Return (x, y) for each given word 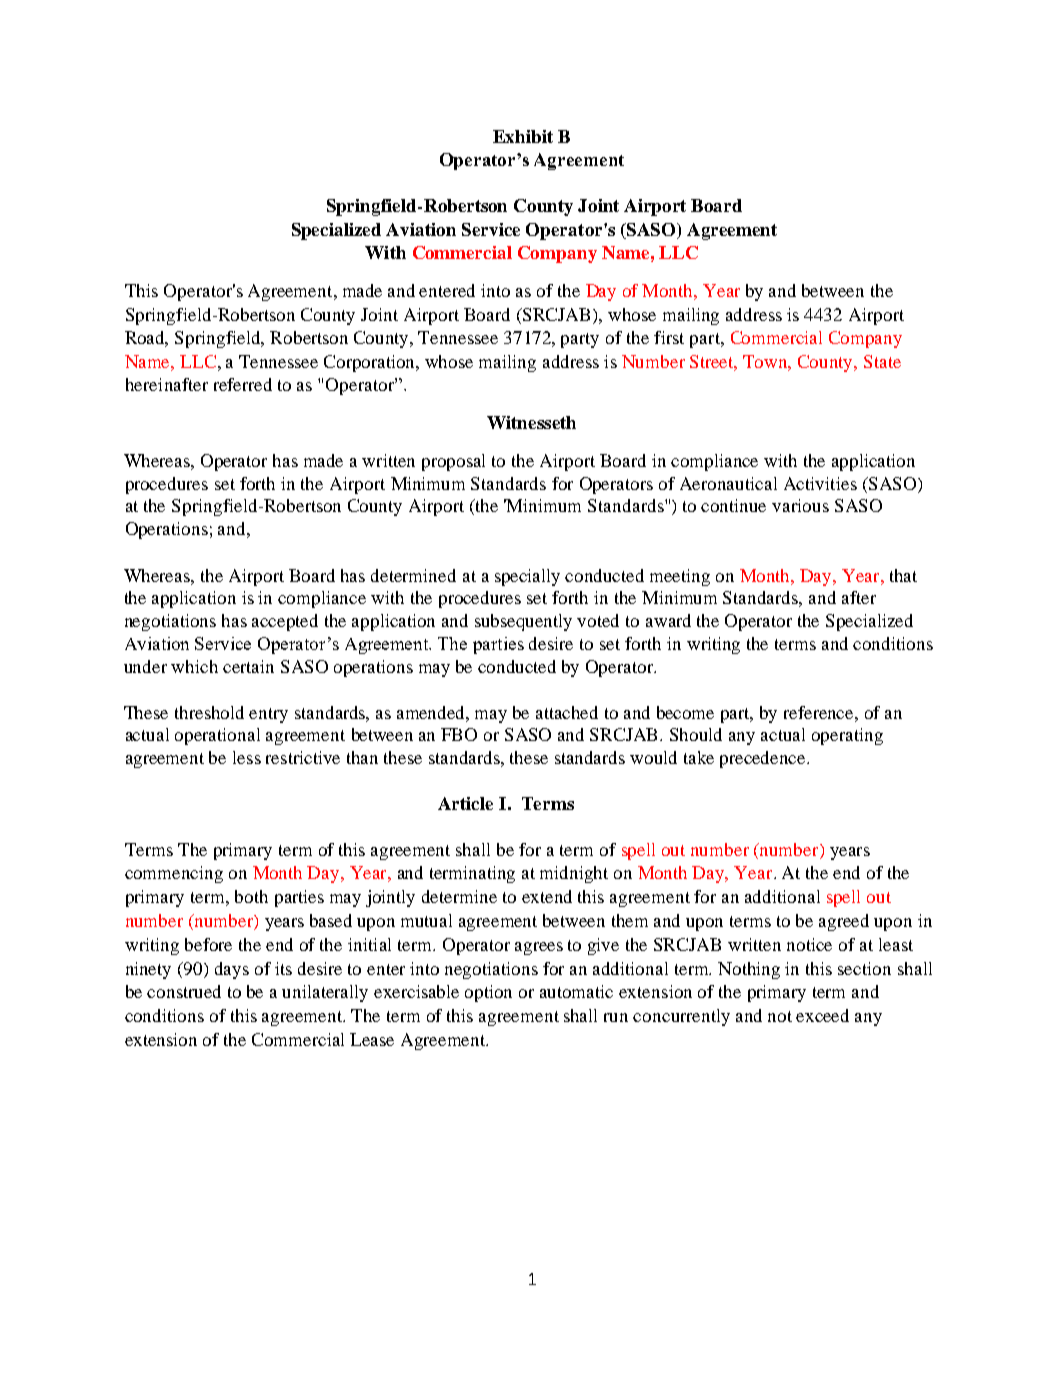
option (488, 993)
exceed (822, 1015)
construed (184, 991)
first (669, 337)
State (882, 361)
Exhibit (523, 136)
